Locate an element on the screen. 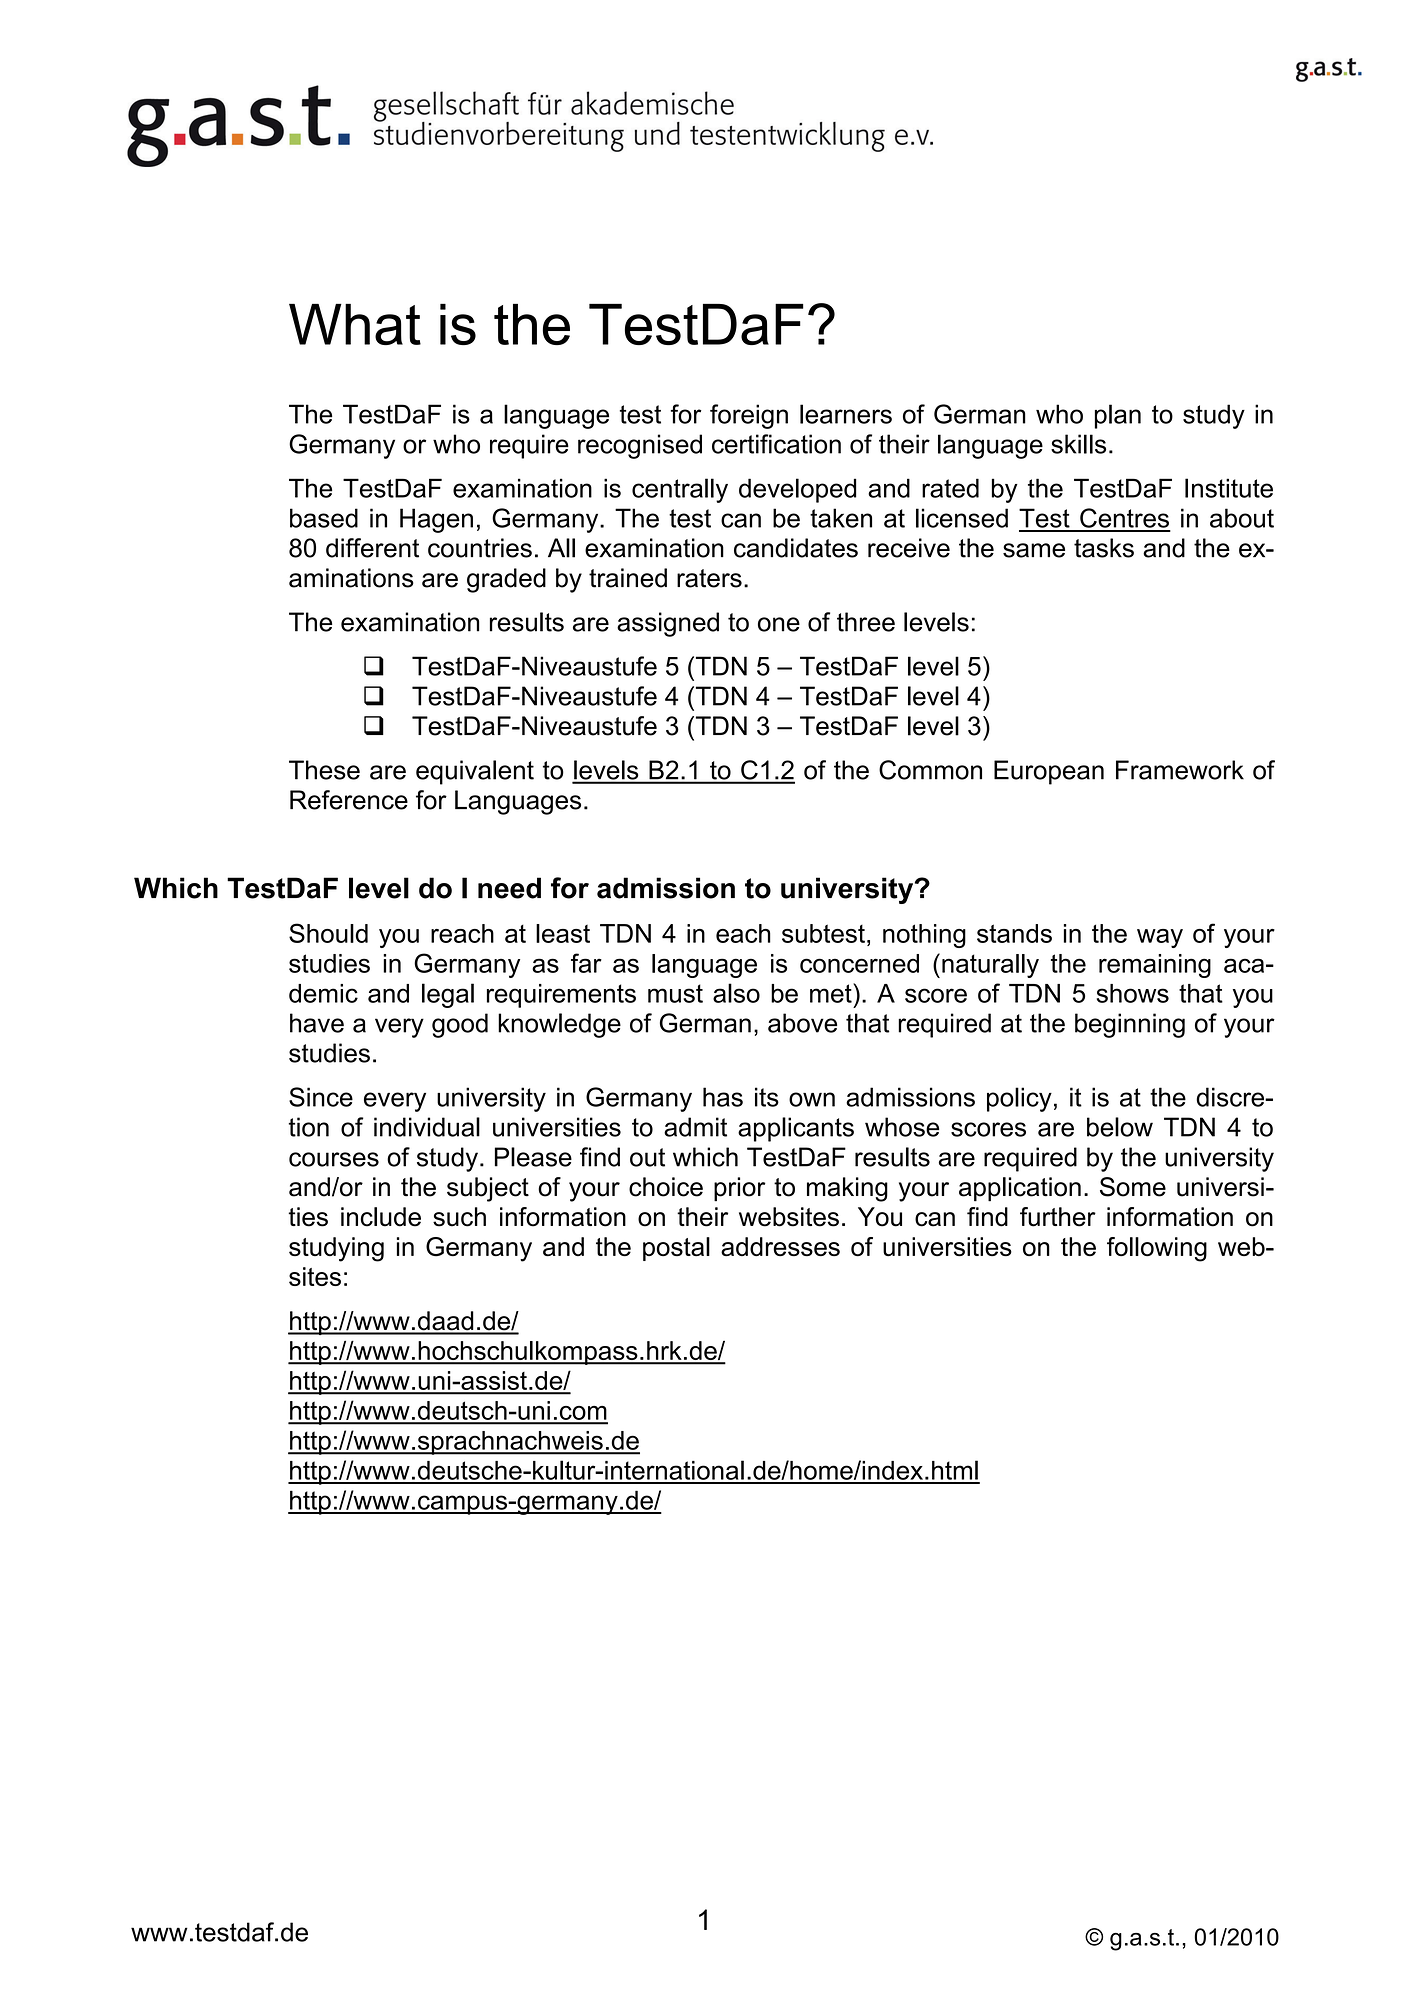  plan is located at coordinates (1118, 416).
